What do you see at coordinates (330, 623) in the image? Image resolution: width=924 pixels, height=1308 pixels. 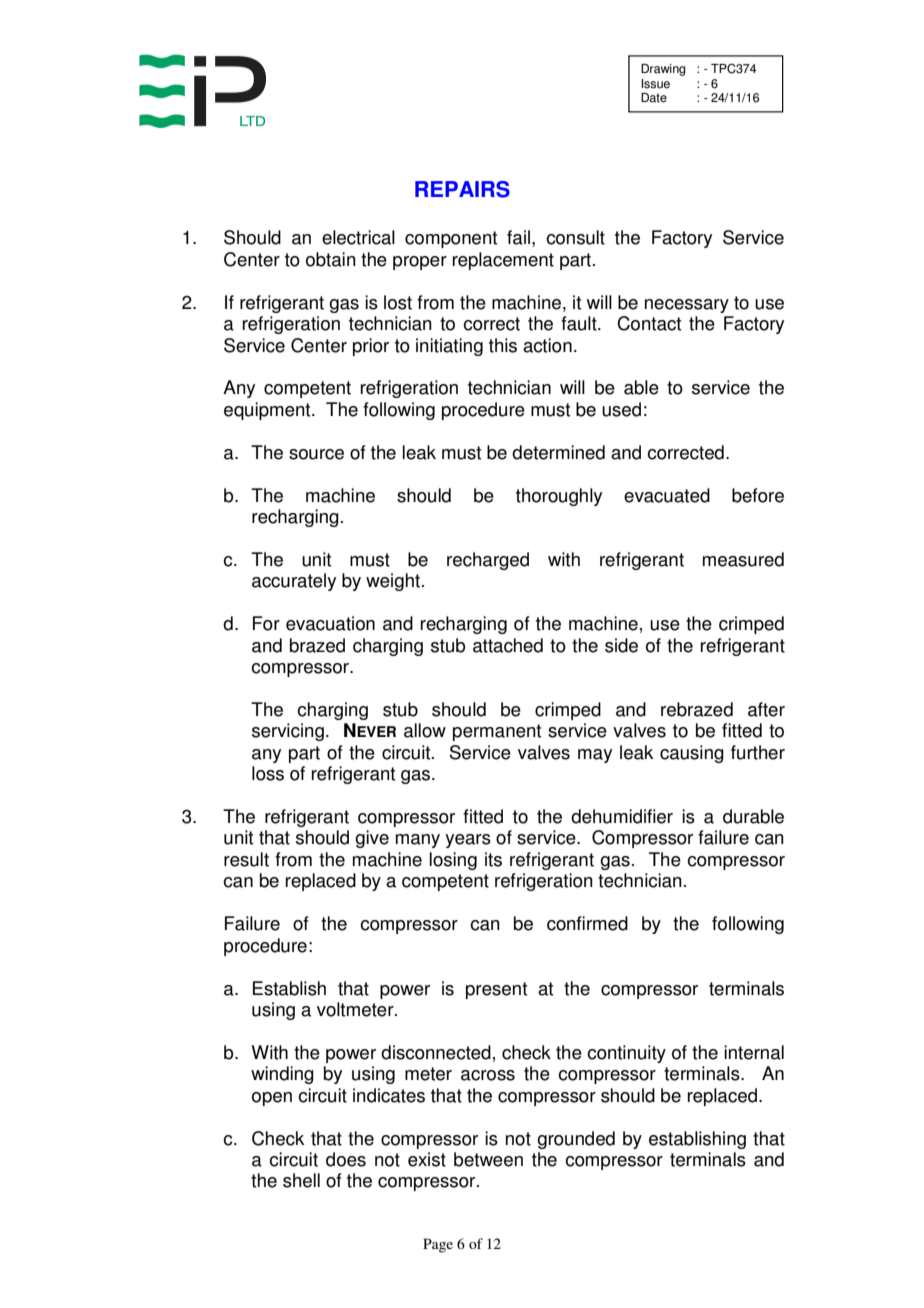 I see `evacuation` at bounding box center [330, 623].
